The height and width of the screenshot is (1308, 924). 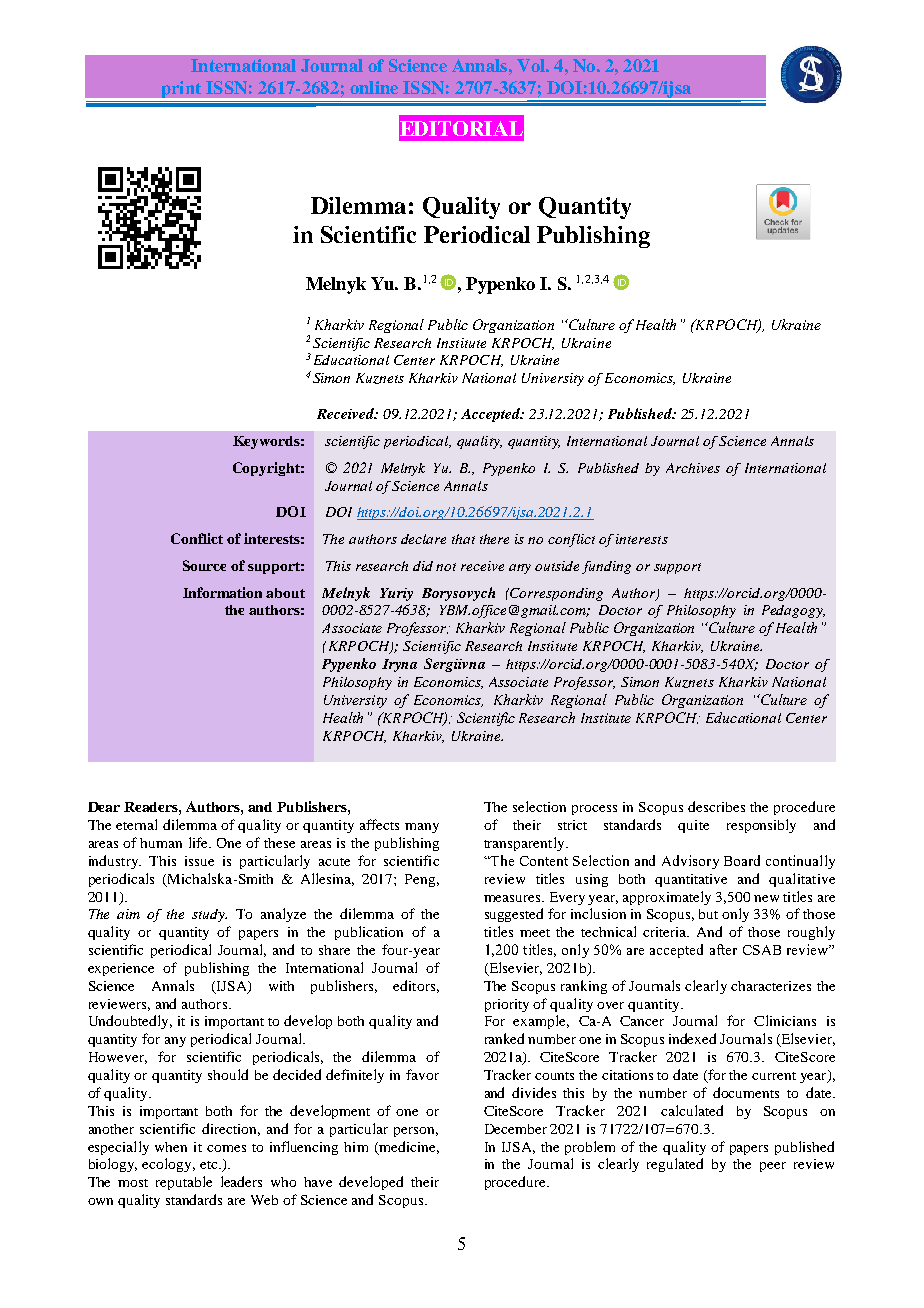 What do you see at coordinates (716, 806) in the screenshot?
I see `describes` at bounding box center [716, 806].
